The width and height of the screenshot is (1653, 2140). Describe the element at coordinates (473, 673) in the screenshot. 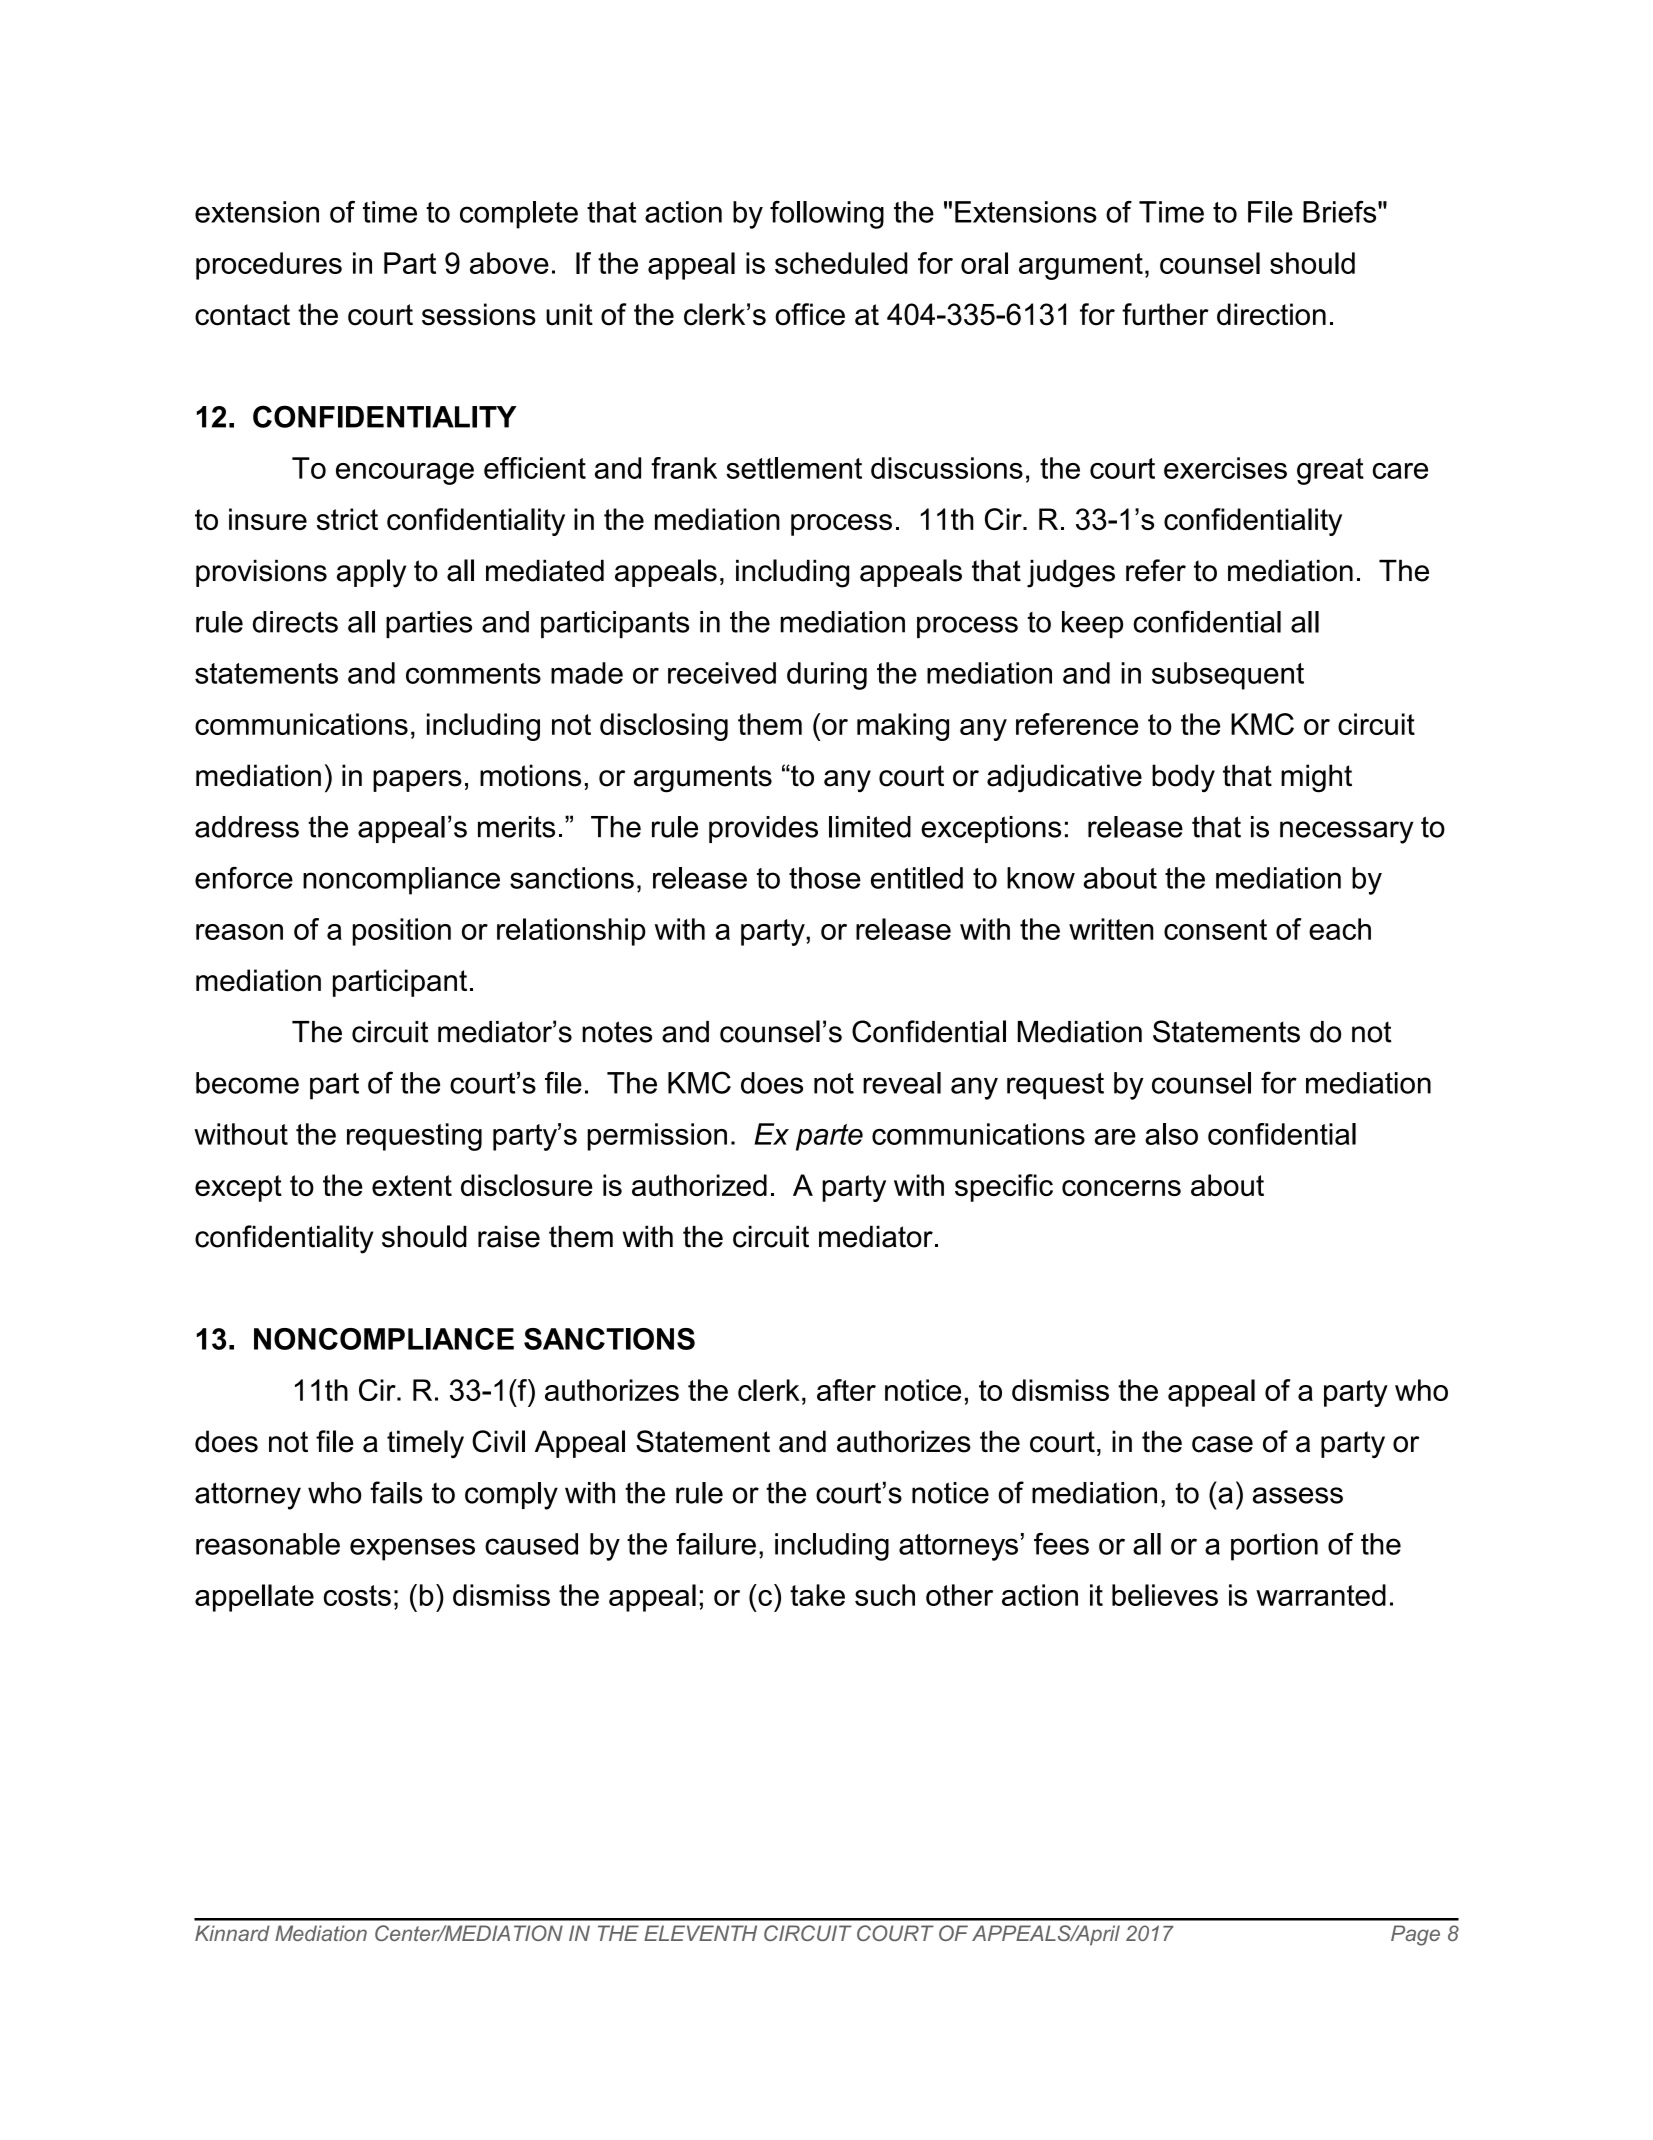

I see `comments` at that location.
